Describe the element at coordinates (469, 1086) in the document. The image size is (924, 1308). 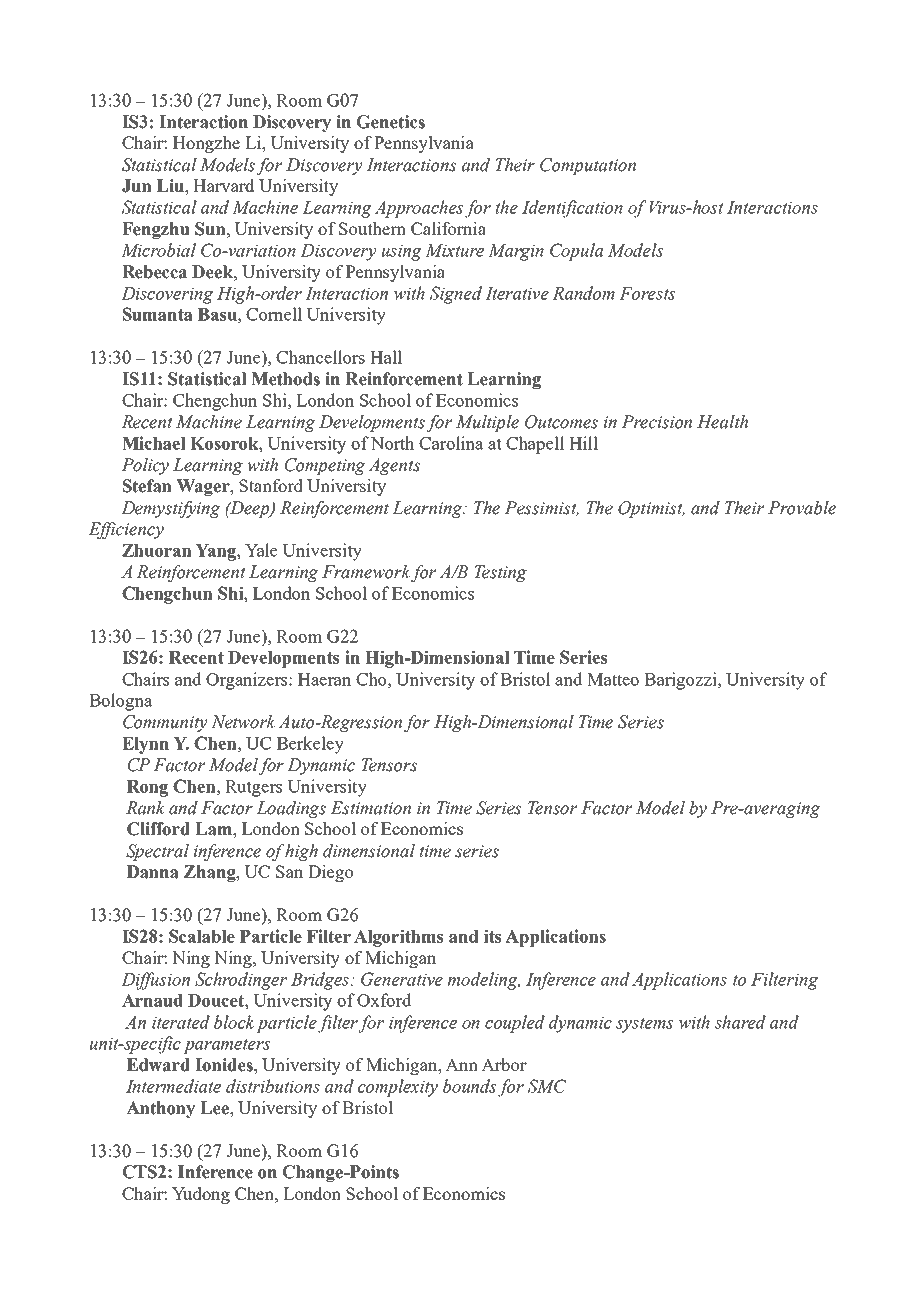
I see `bounds` at that location.
